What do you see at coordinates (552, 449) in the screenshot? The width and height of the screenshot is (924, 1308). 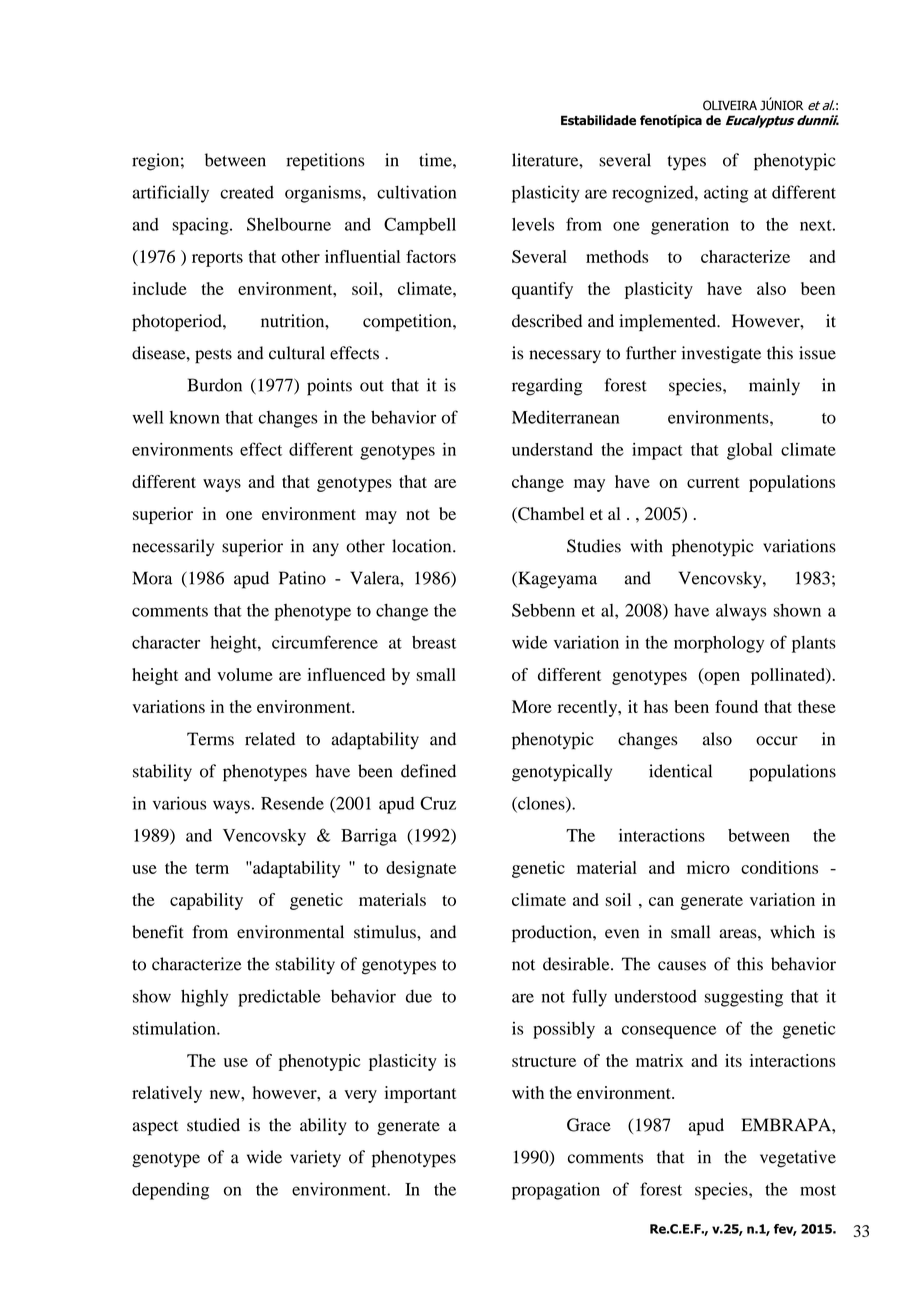 I see `understand` at bounding box center [552, 449].
